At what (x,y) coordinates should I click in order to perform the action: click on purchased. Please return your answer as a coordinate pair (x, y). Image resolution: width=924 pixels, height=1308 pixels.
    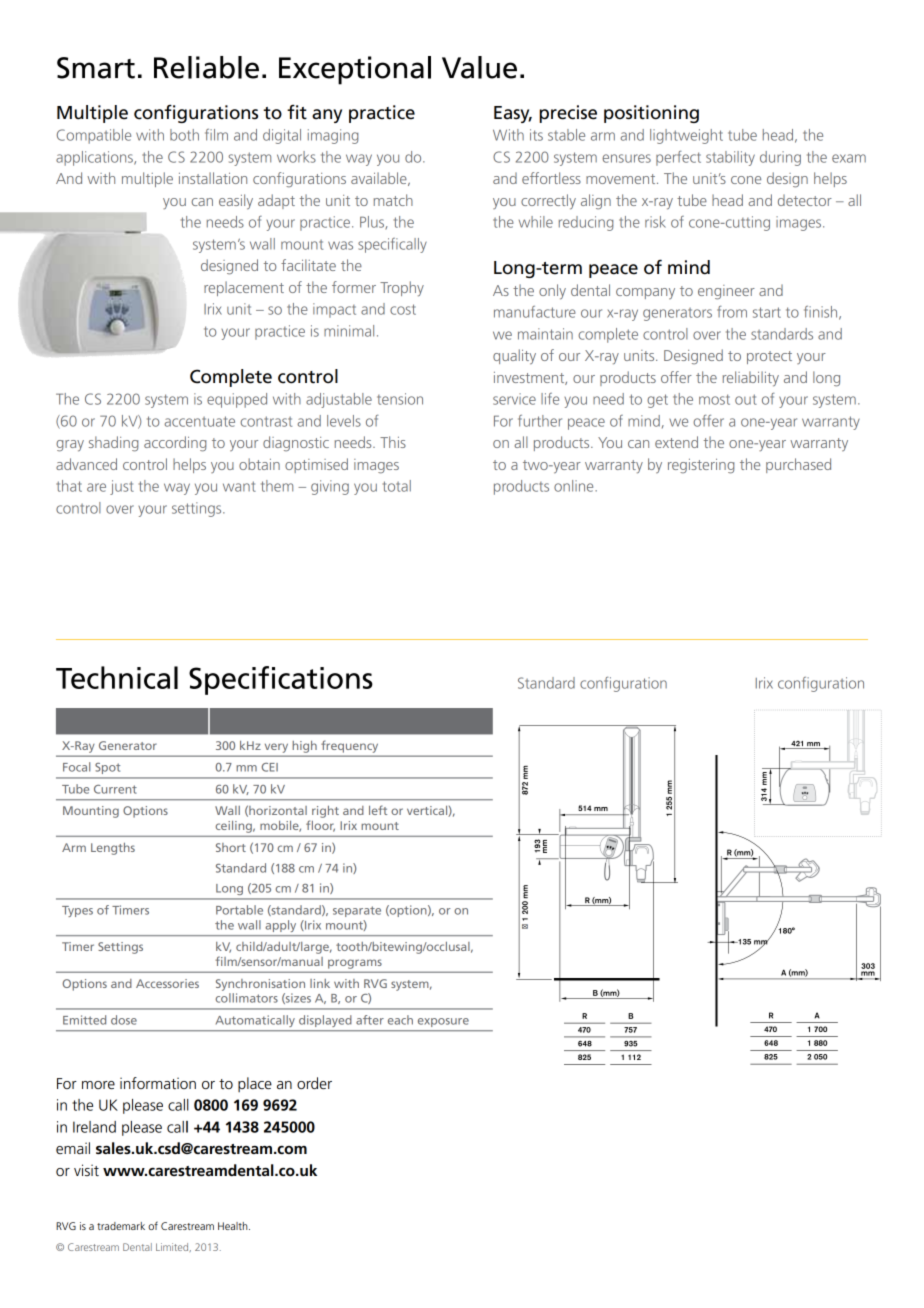
    Looking at the image, I should click on (798, 465).
